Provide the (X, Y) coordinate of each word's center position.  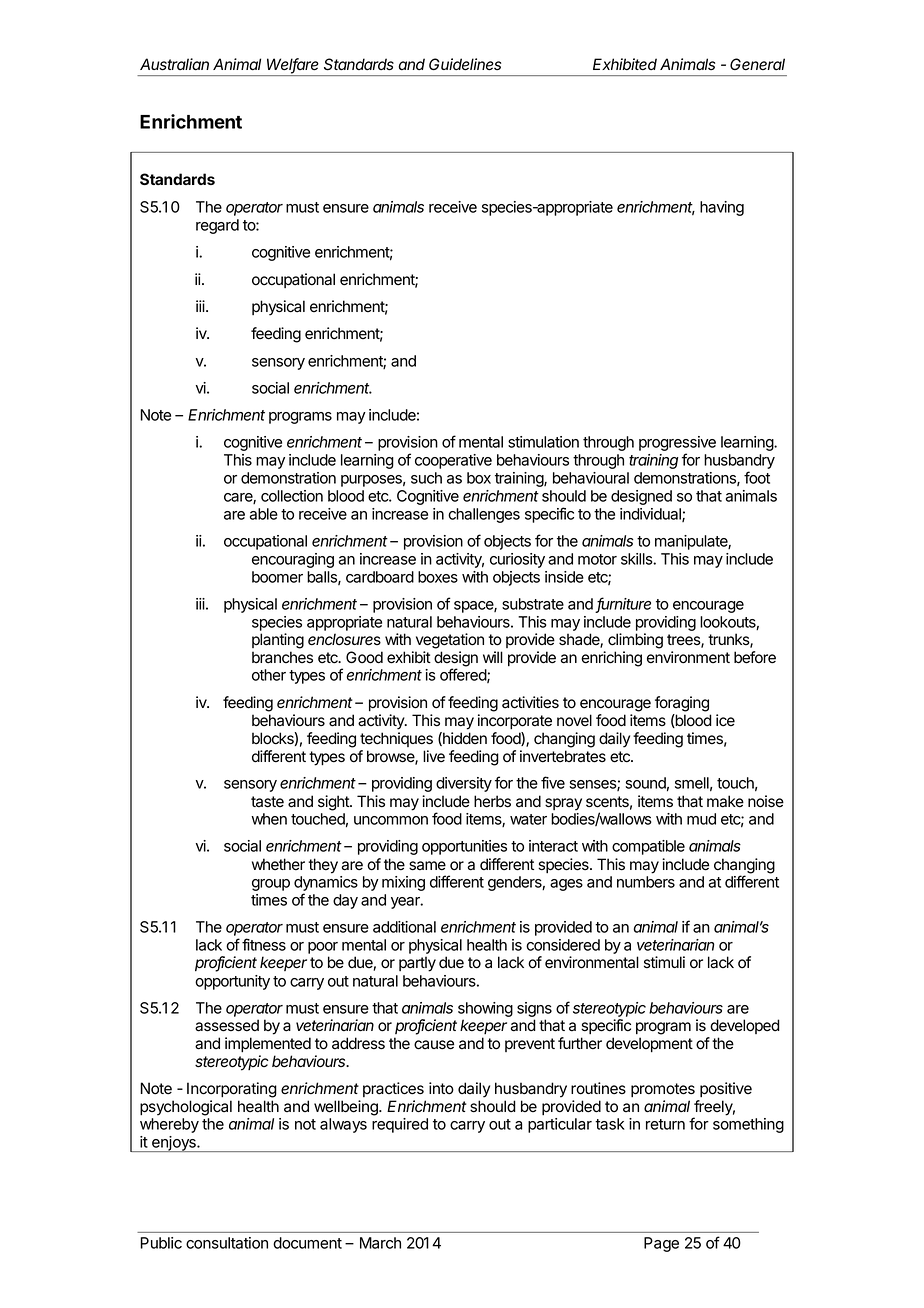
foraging (682, 704)
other (269, 675)
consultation (227, 1243)
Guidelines (465, 64)
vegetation (450, 641)
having (722, 208)
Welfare (293, 65)
